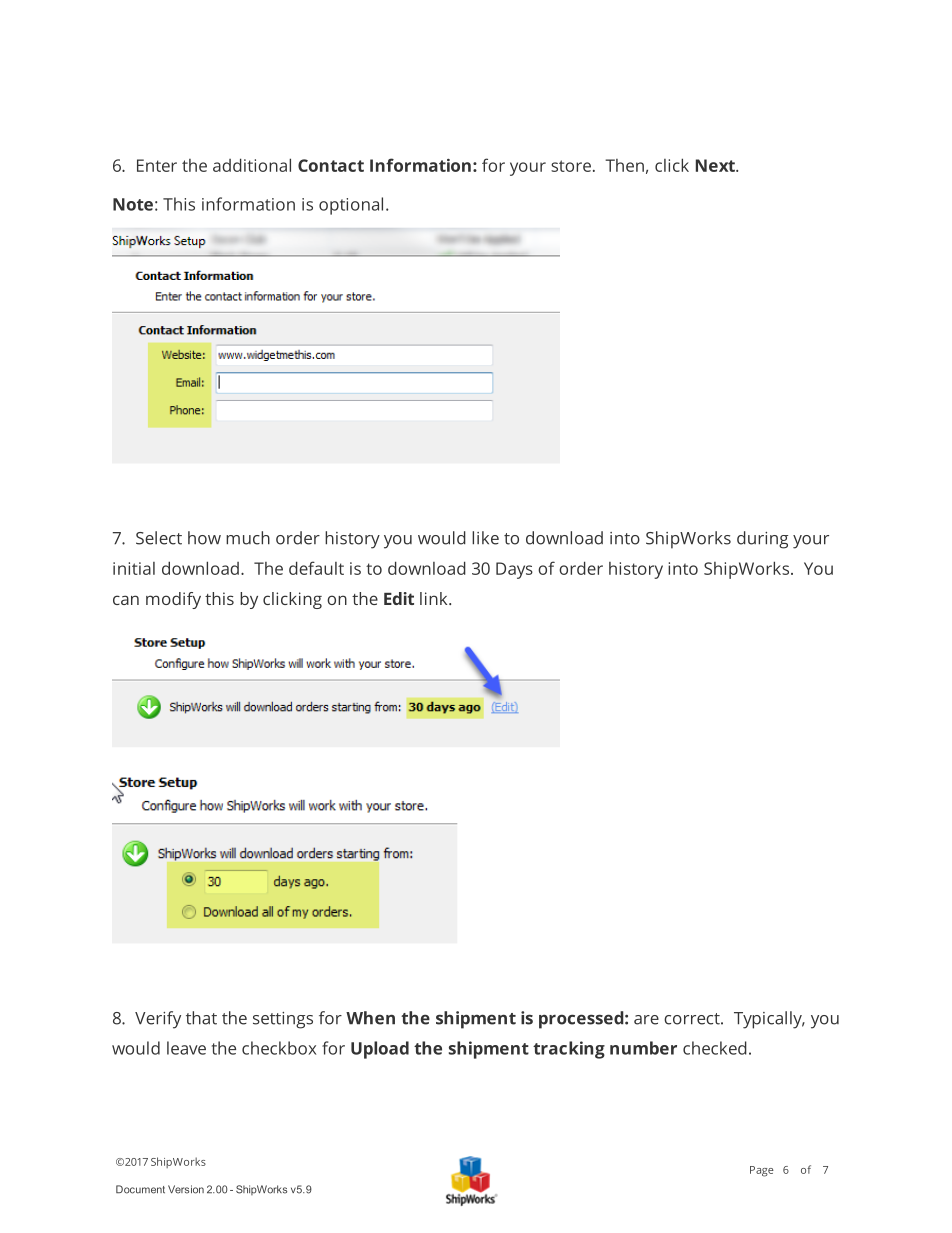  Describe the element at coordinates (351, 206) in the screenshot. I see `optional` at that location.
